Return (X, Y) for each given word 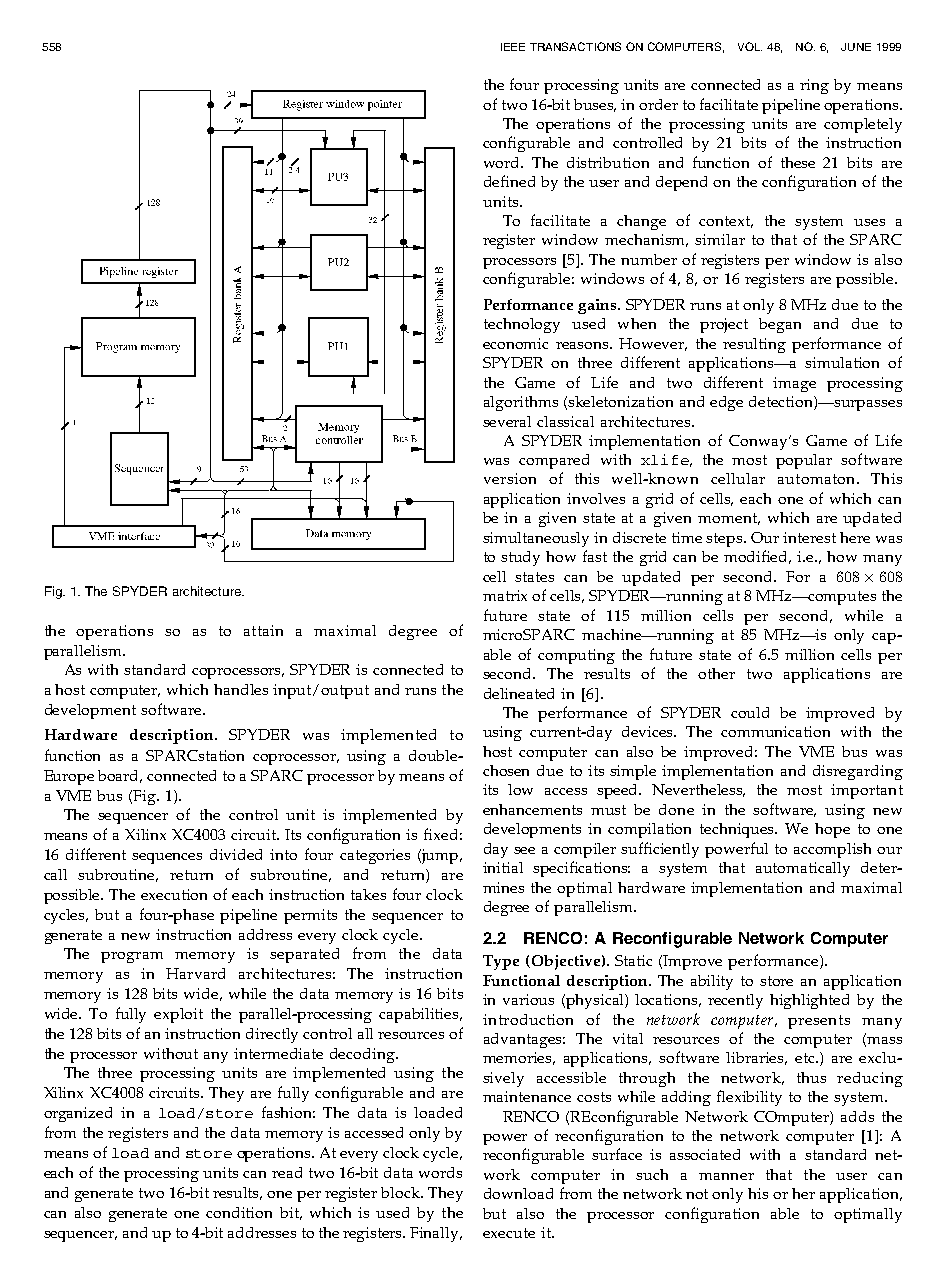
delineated (519, 693)
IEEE (513, 47)
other (716, 673)
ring (814, 86)
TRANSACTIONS (575, 46)
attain (263, 630)
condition (239, 1212)
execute (509, 1233)
